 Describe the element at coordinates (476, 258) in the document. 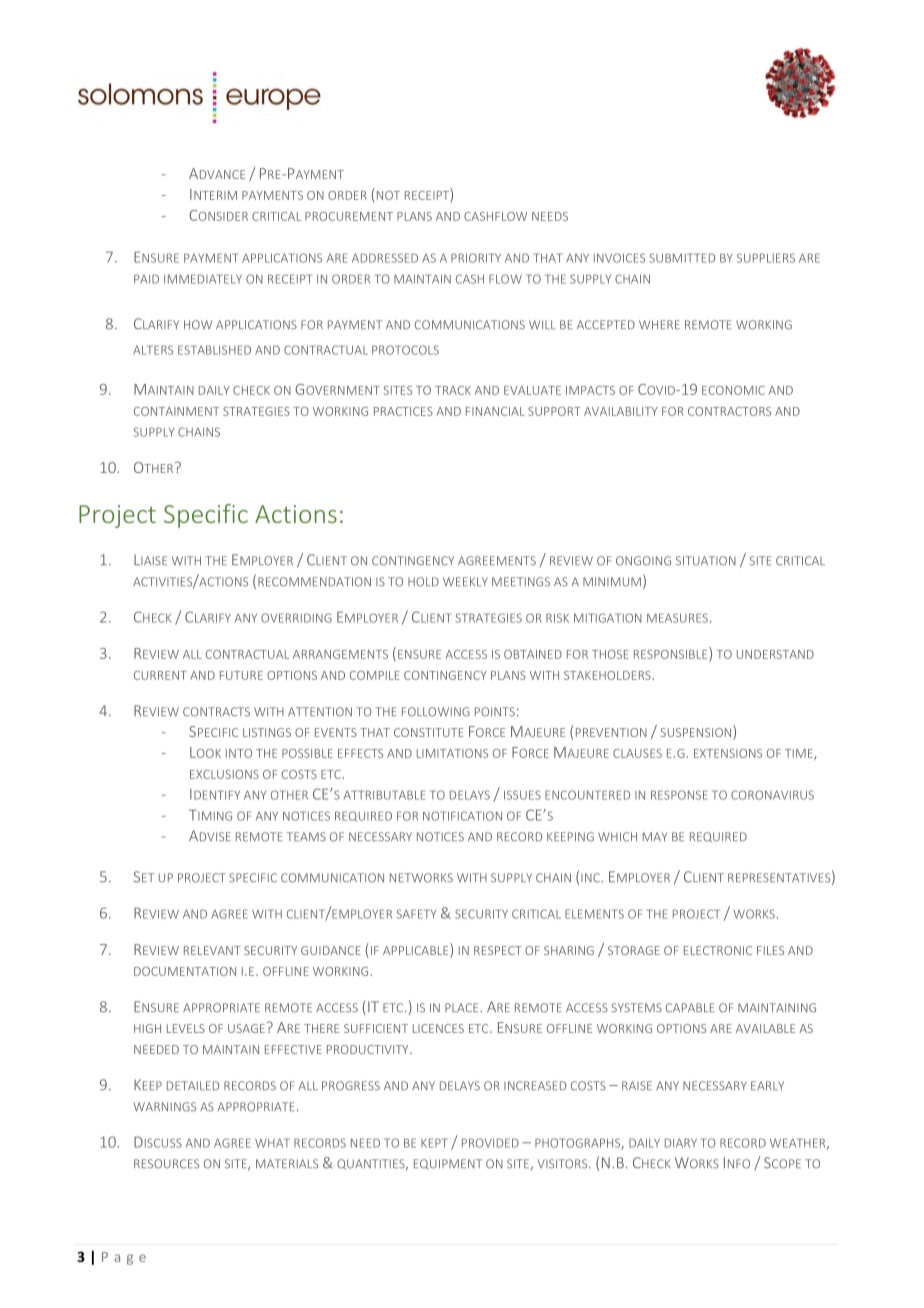

I see `PRIORITY` at that location.
